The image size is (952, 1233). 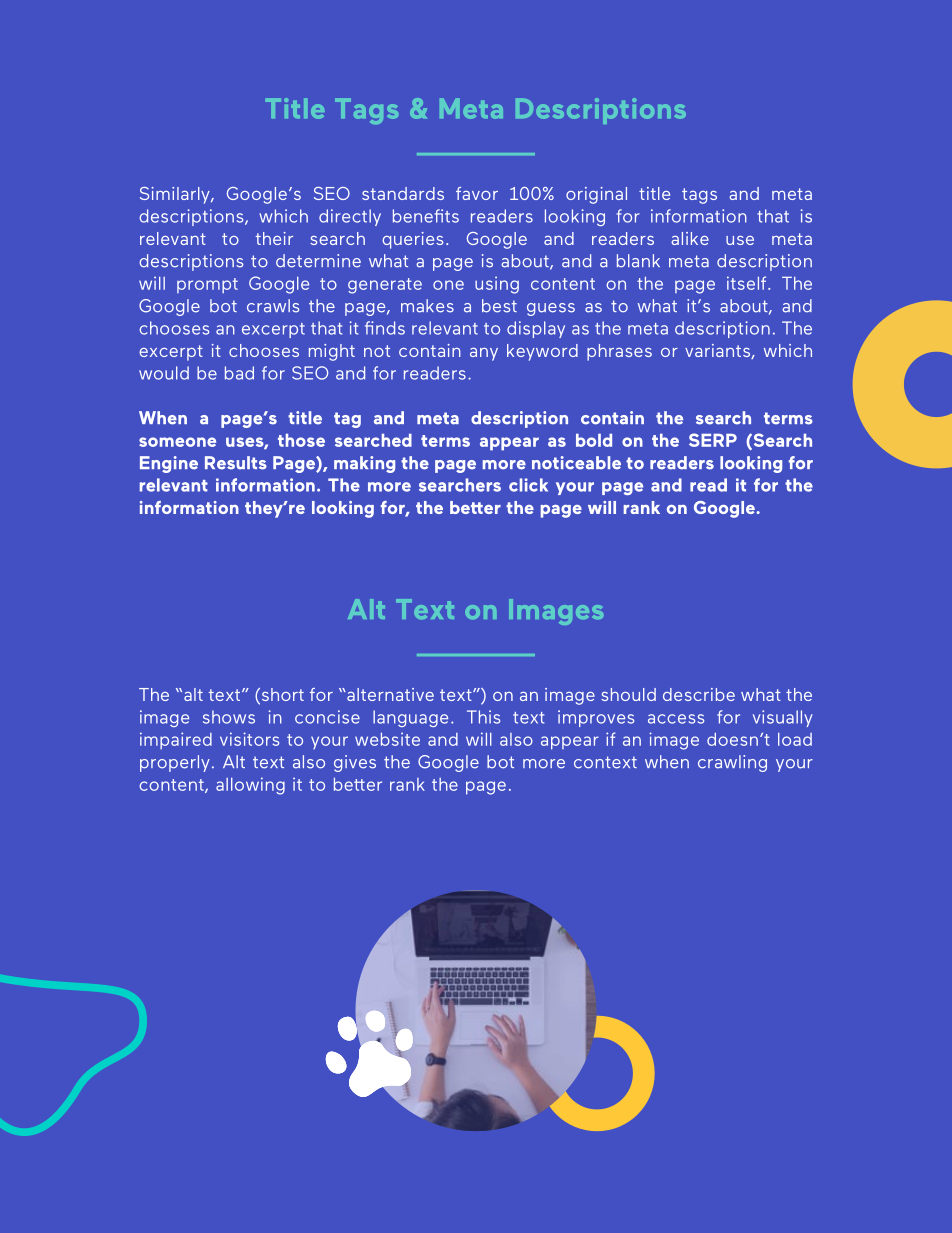 I want to click on their, so click(x=274, y=238).
